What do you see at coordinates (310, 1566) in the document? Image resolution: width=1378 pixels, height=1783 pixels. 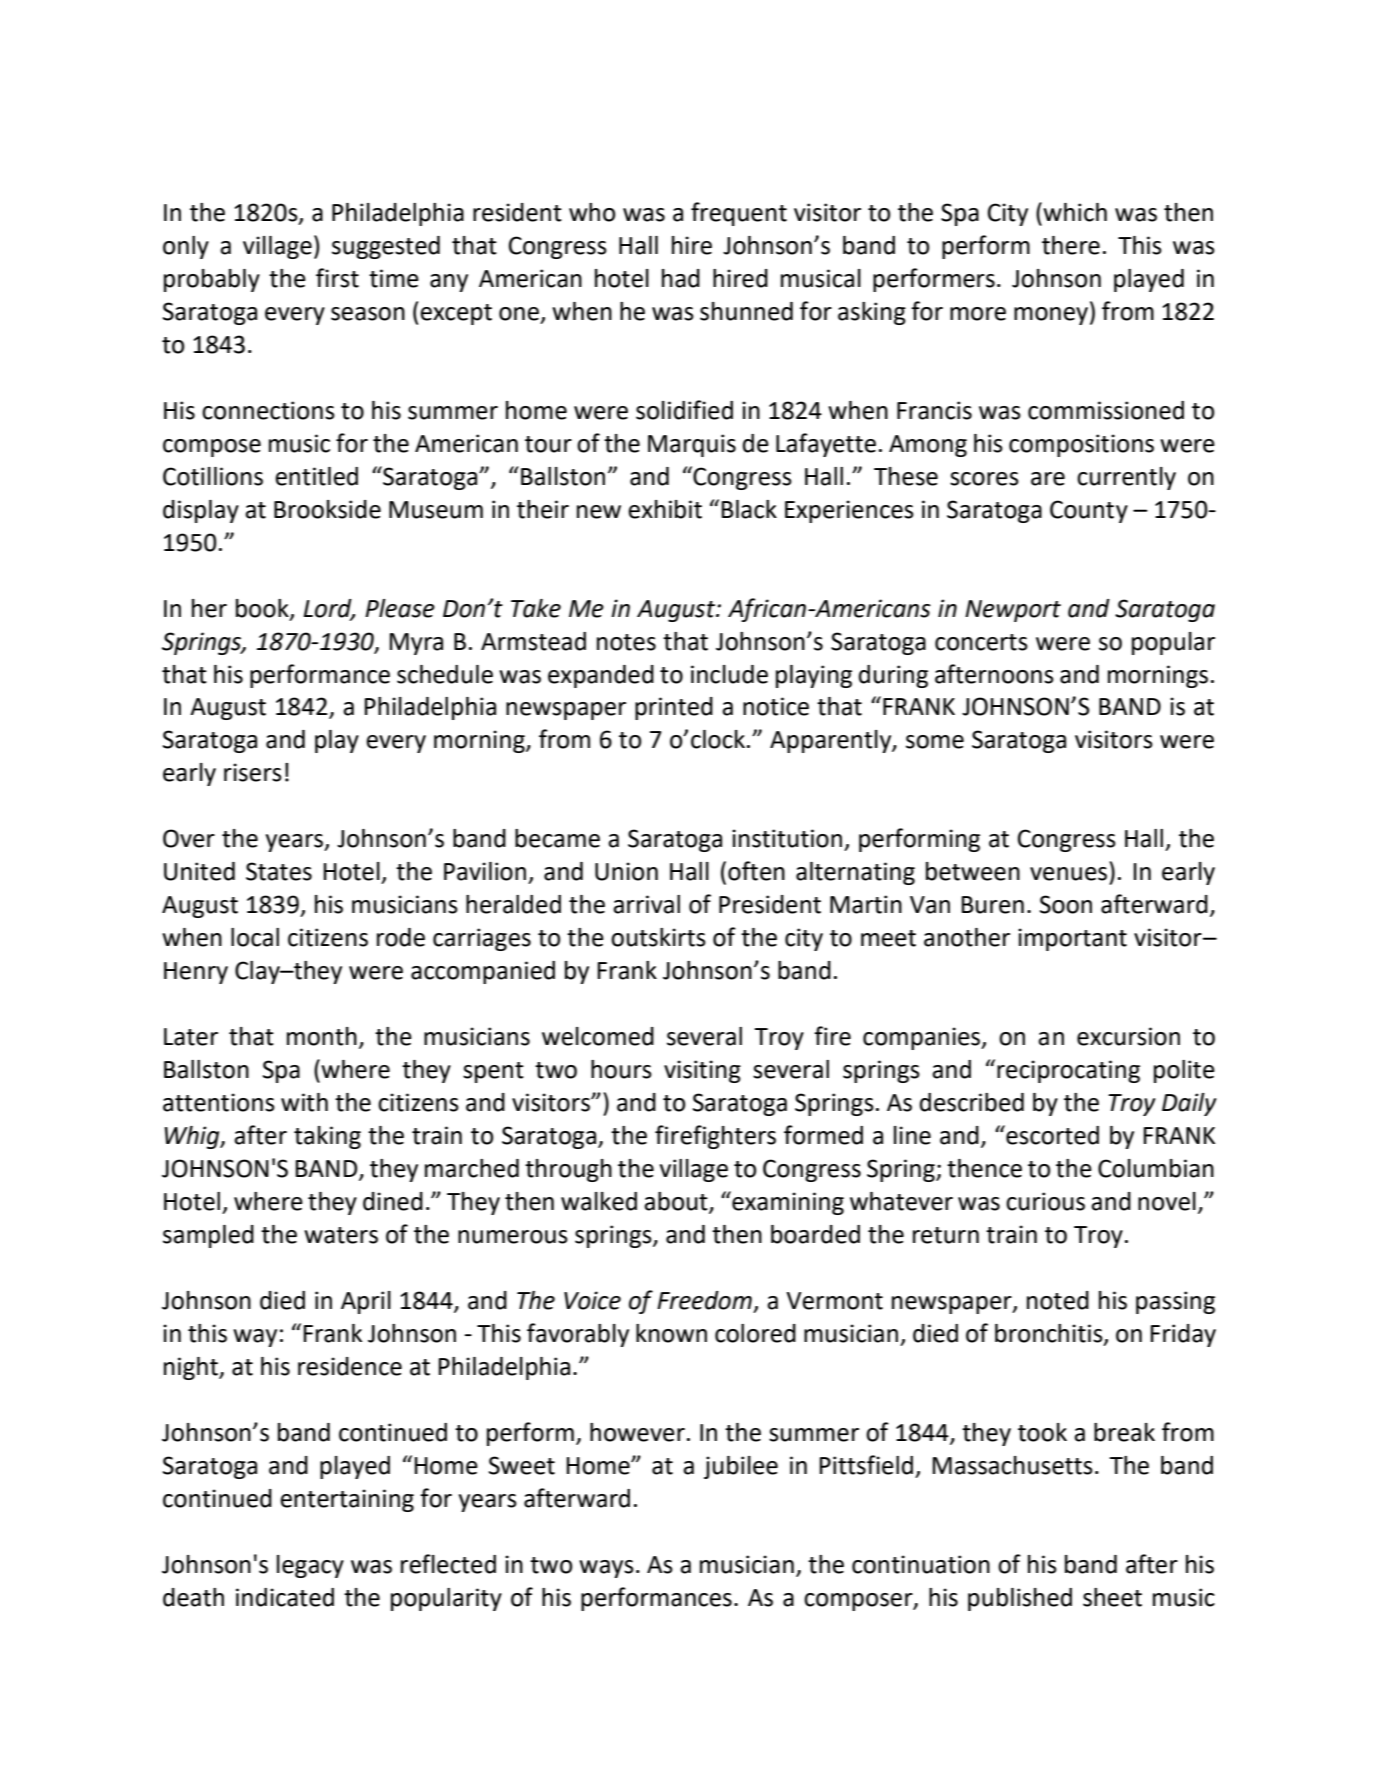 I see `legacy` at bounding box center [310, 1566].
